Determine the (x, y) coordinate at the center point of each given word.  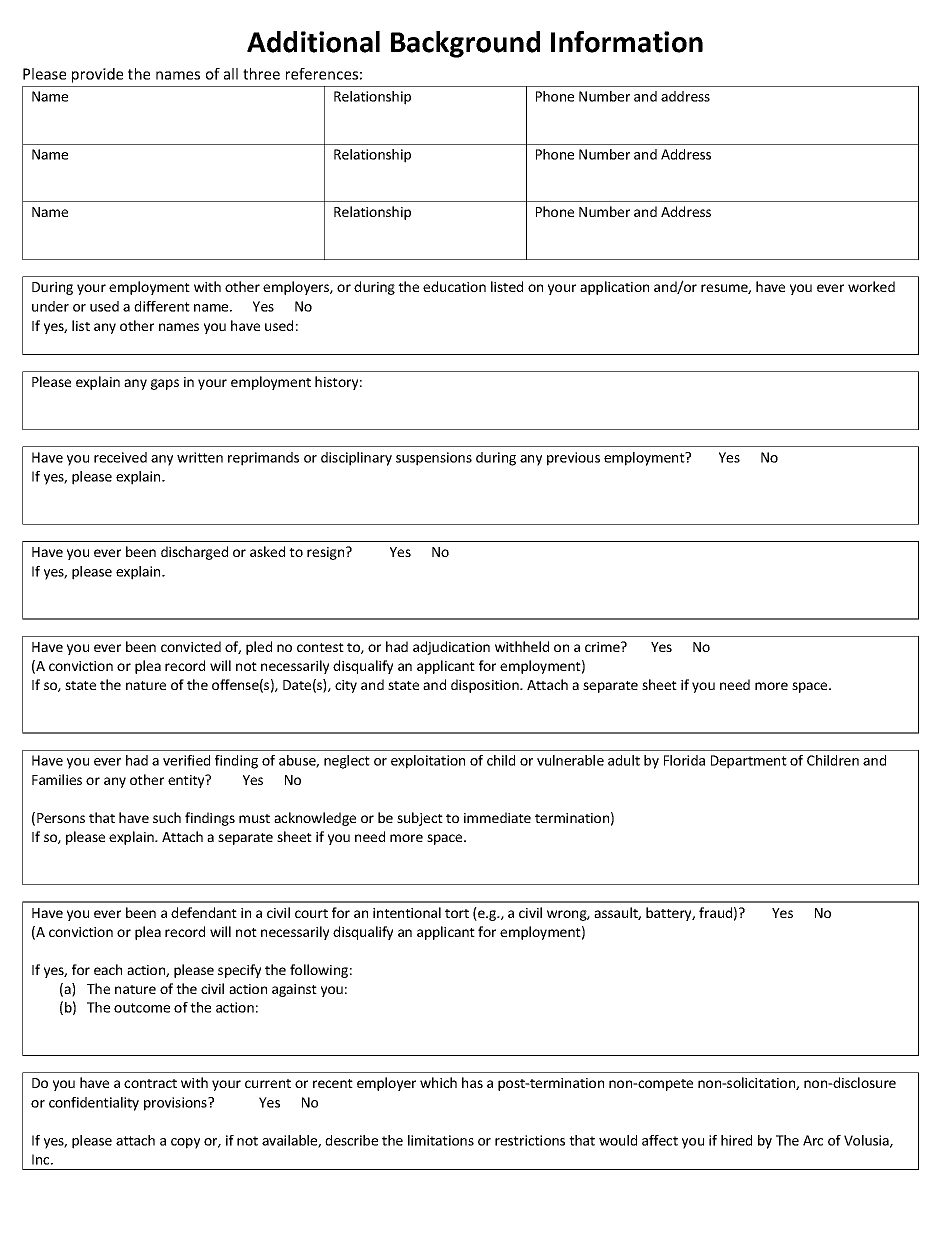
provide (97, 75)
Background (465, 44)
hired (736, 1140)
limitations (441, 1140)
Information (627, 42)
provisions (176, 1104)
